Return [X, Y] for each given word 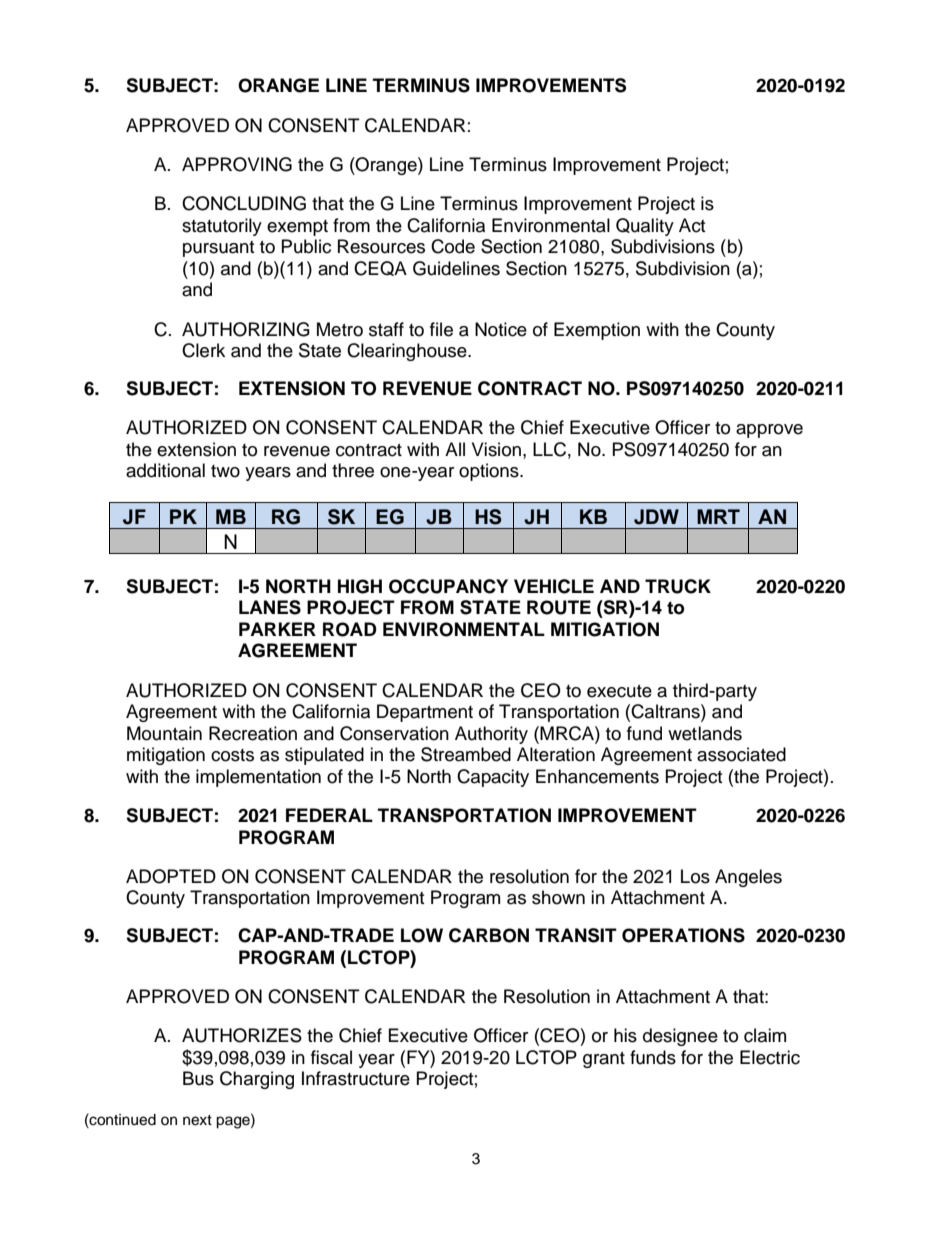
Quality [645, 227]
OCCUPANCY [448, 586]
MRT [718, 516]
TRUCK [678, 586]
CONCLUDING [244, 203]
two [225, 471]
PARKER [277, 629]
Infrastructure [356, 1078]
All [455, 449]
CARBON [489, 935]
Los [695, 876]
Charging [257, 1080]
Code [453, 246]
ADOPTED [171, 876]
